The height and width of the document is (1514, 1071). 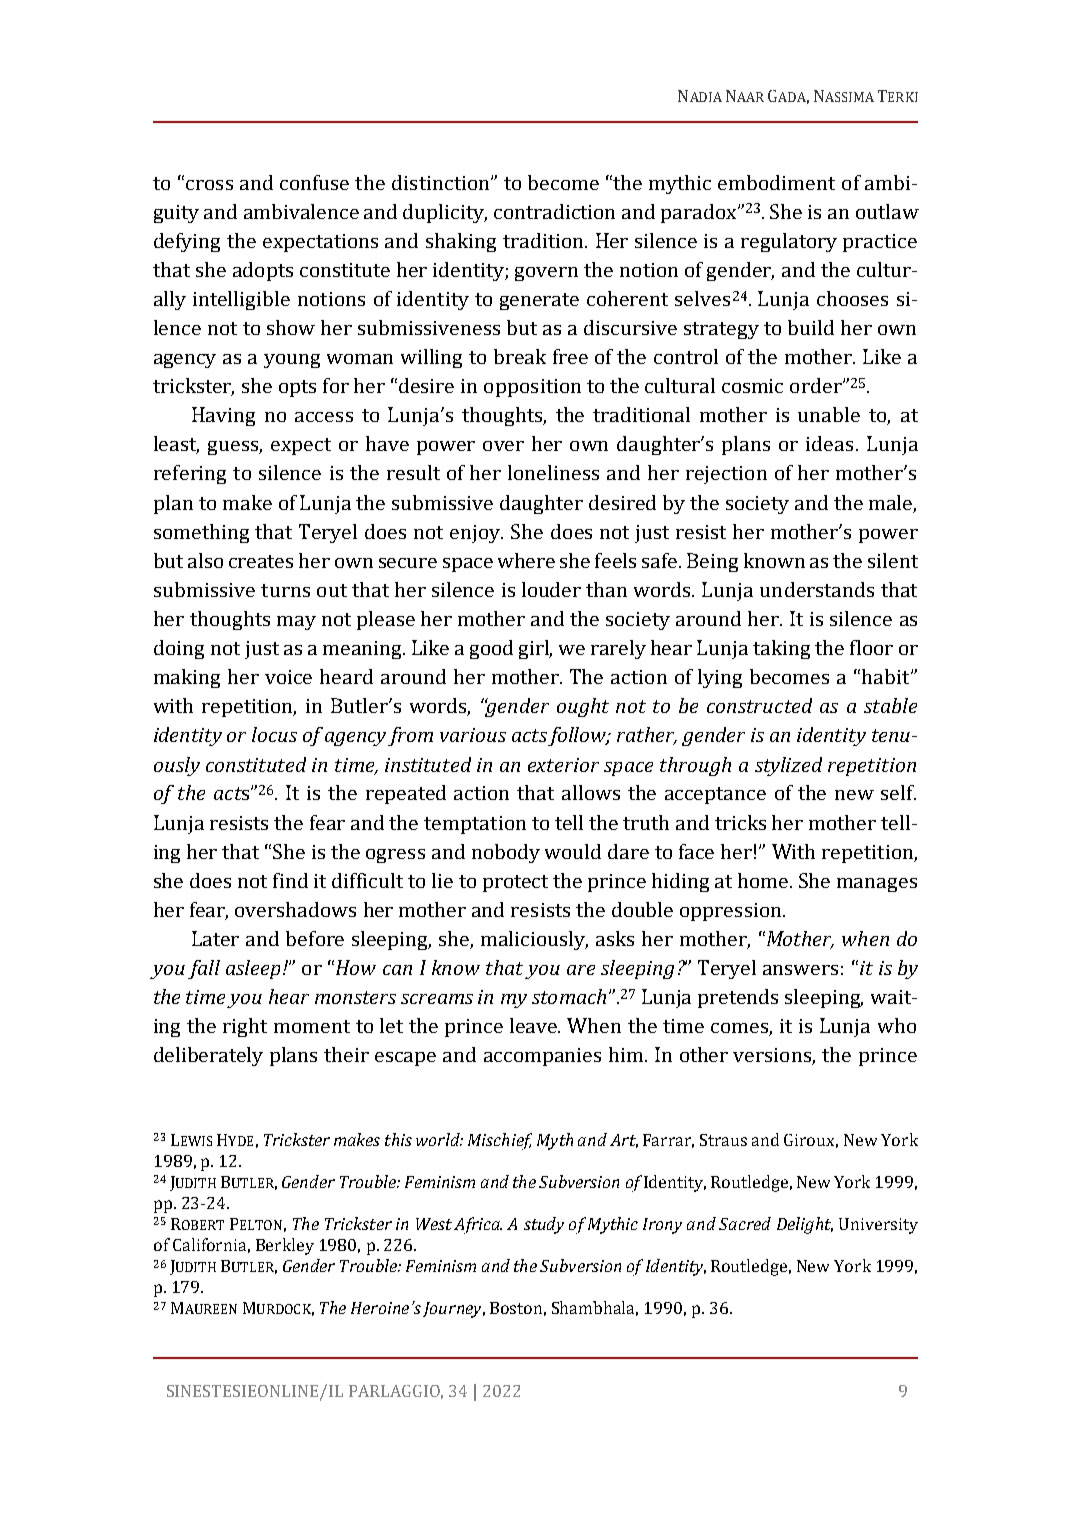 What do you see at coordinates (473, 735) in the document?
I see `various` at bounding box center [473, 735].
